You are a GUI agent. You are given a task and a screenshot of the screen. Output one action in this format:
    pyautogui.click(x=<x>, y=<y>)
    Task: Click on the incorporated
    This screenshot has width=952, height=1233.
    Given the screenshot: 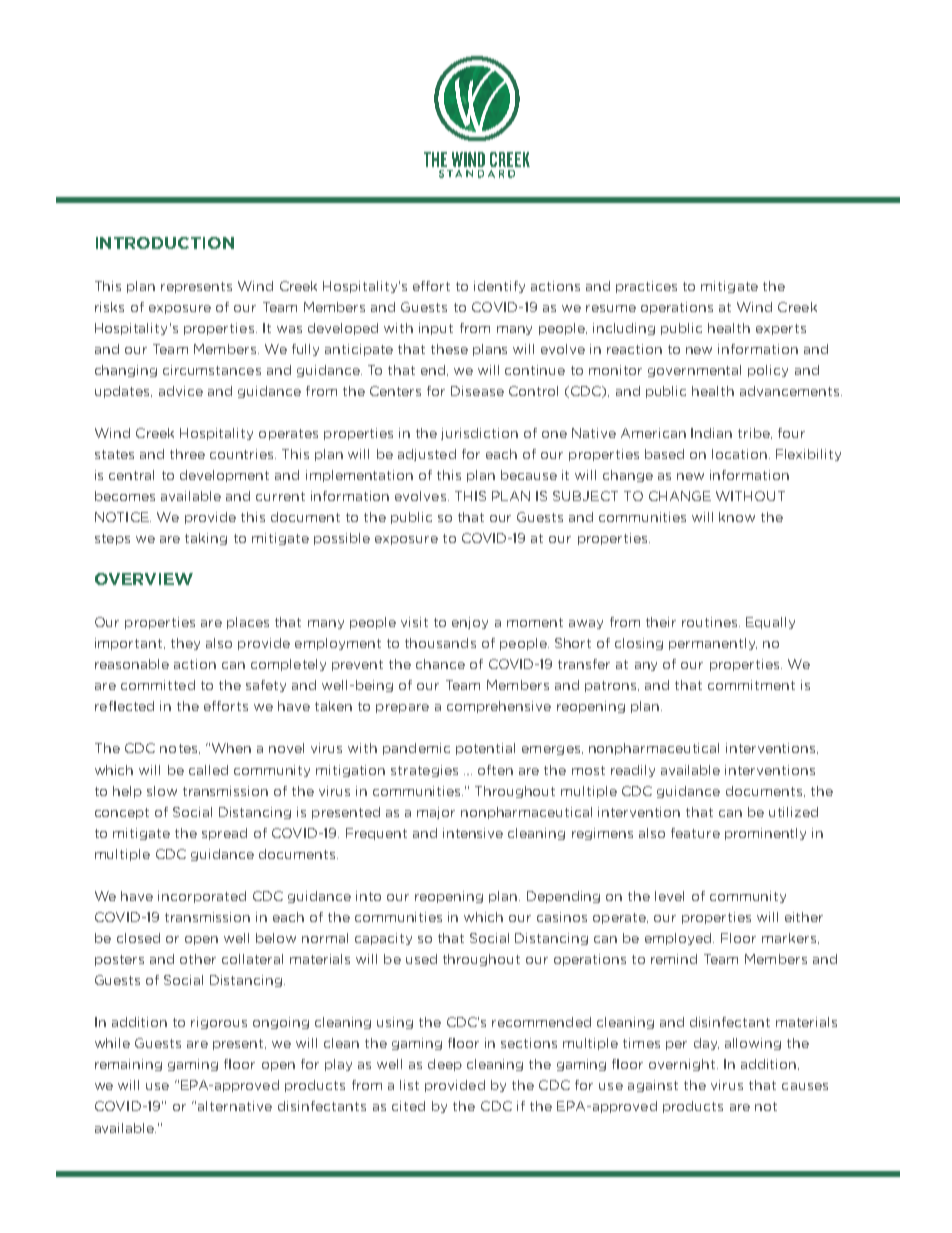 What is the action you would take?
    pyautogui.click(x=202, y=897)
